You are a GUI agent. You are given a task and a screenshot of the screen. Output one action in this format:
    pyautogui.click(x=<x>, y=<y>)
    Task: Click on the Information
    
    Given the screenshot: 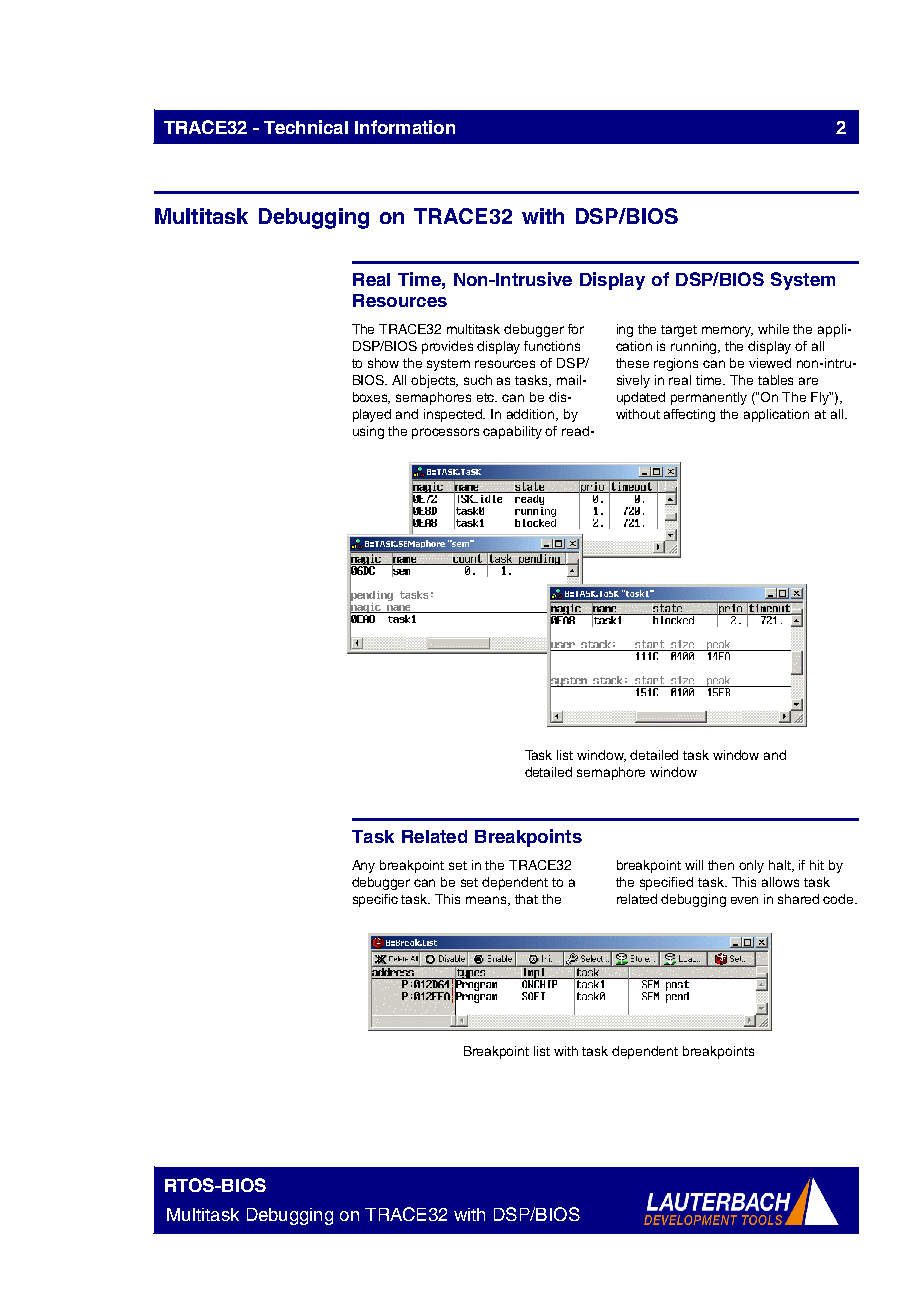 What is the action you would take?
    pyautogui.click(x=405, y=127)
